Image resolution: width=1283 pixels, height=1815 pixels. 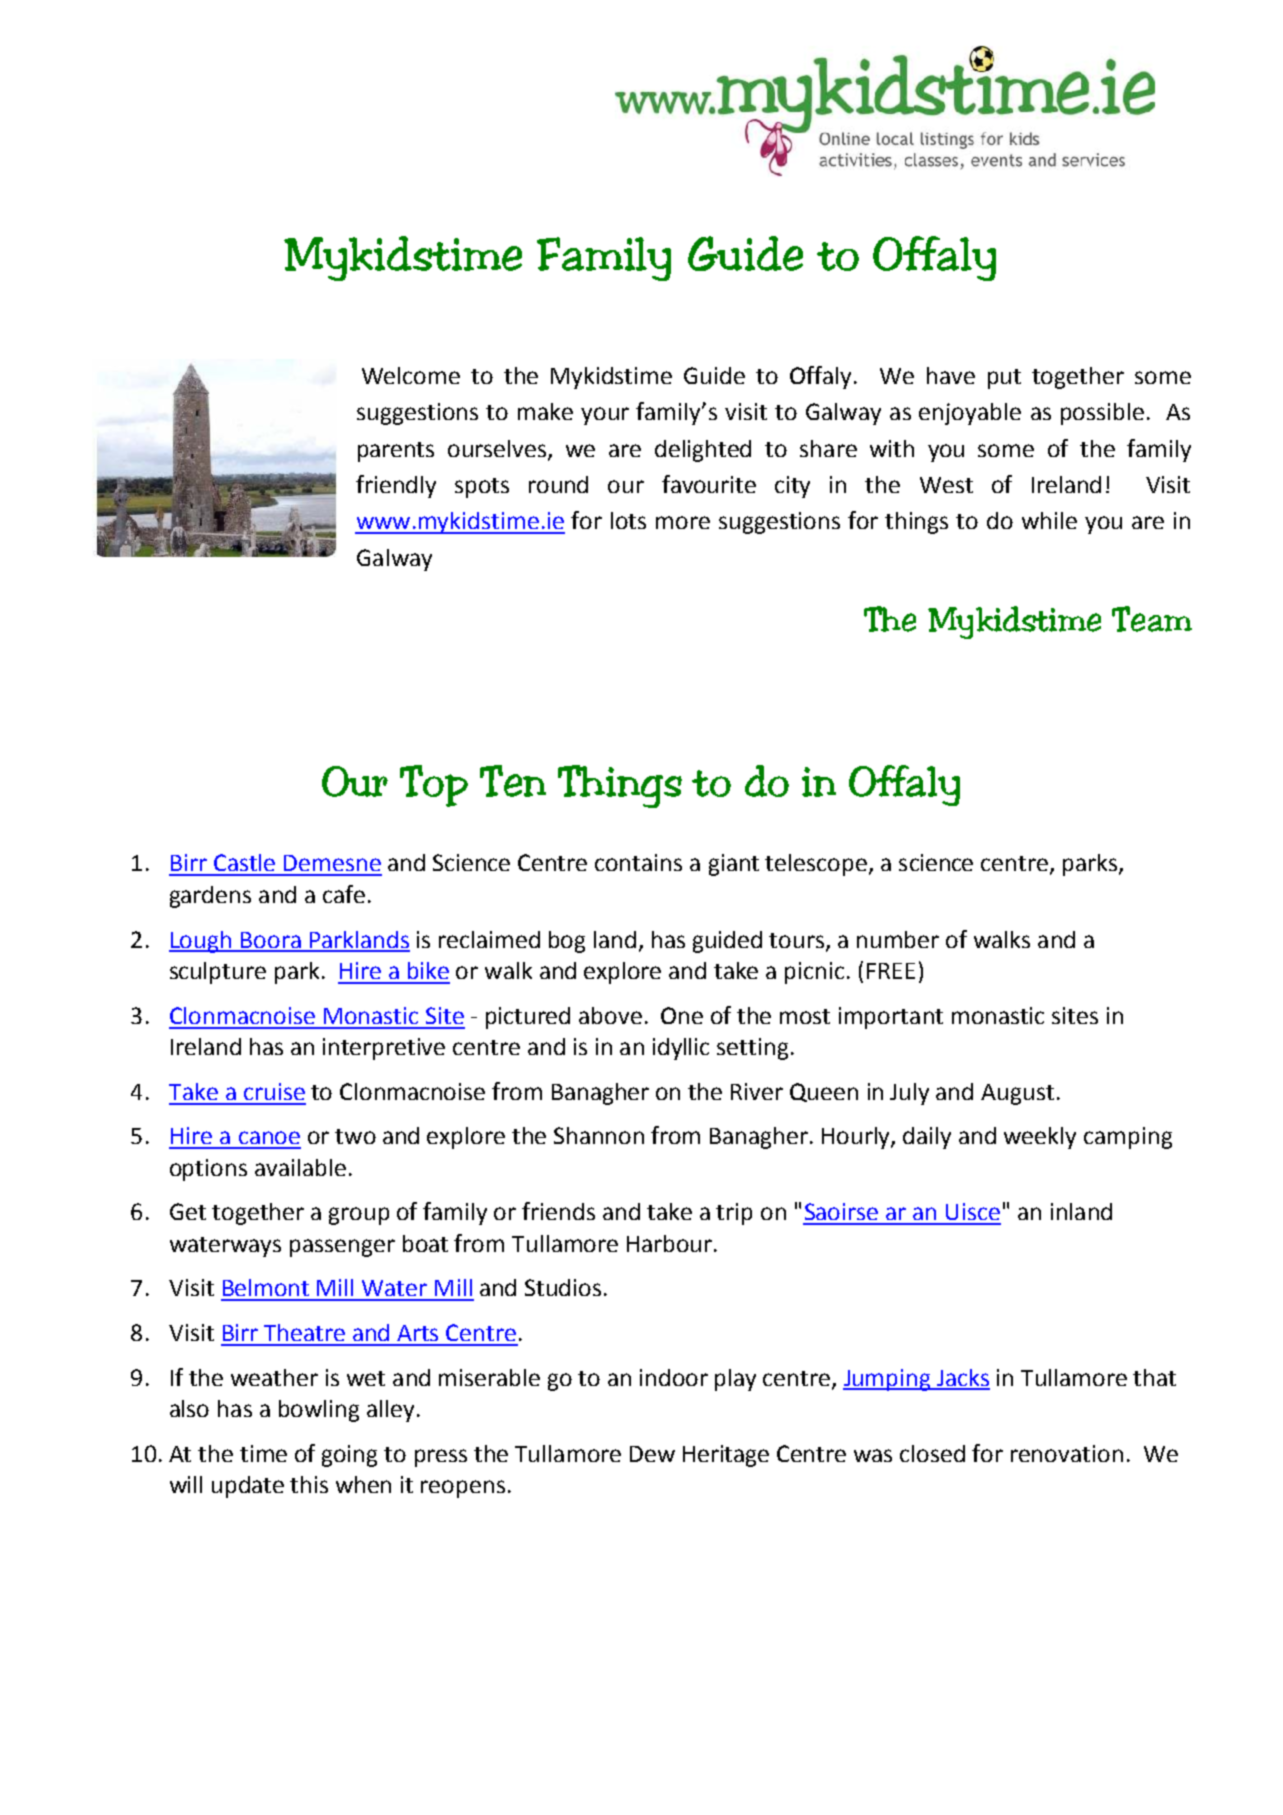 I want to click on August, so click(x=1017, y=1094).
